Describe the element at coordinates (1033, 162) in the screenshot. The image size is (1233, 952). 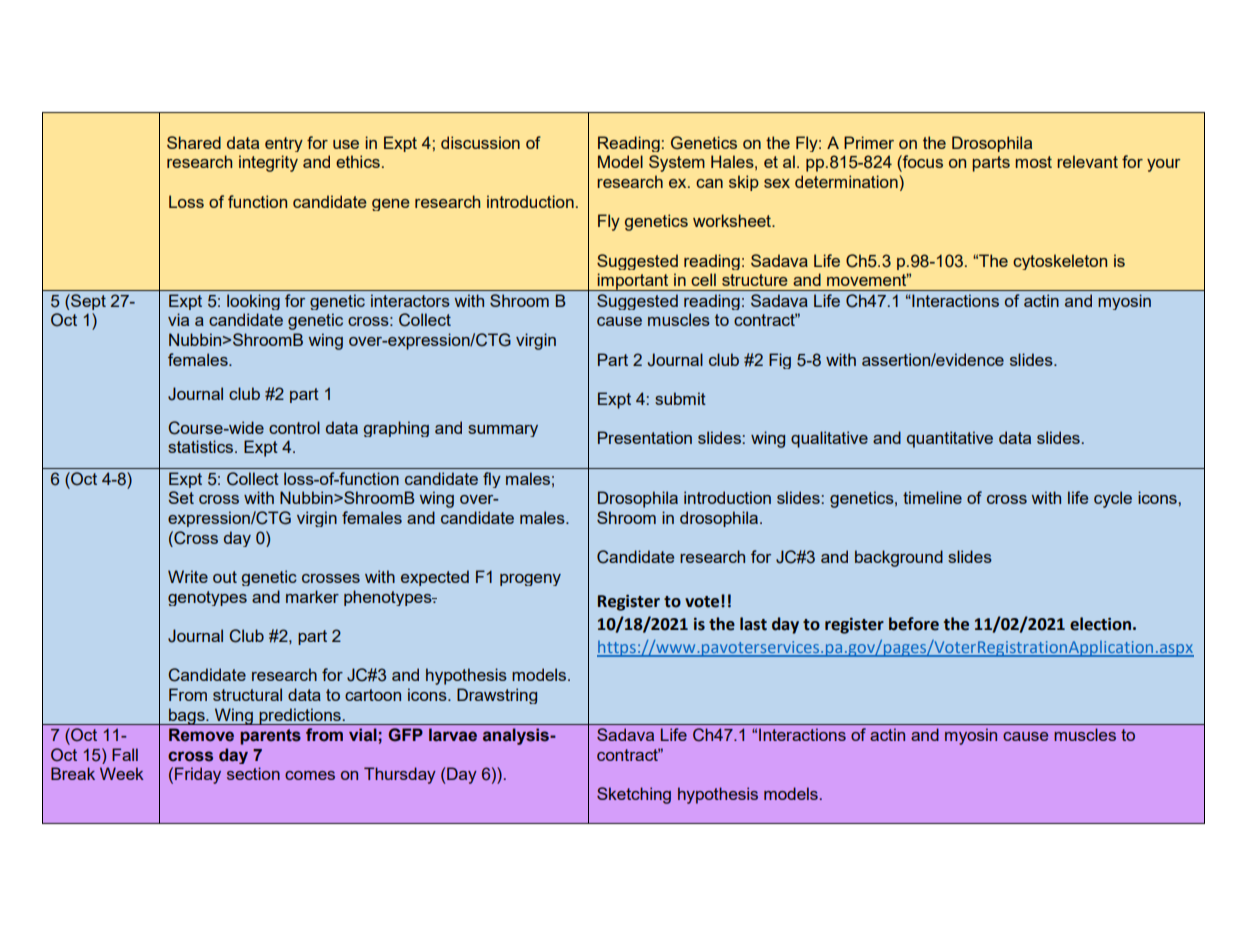
I see `most` at that location.
